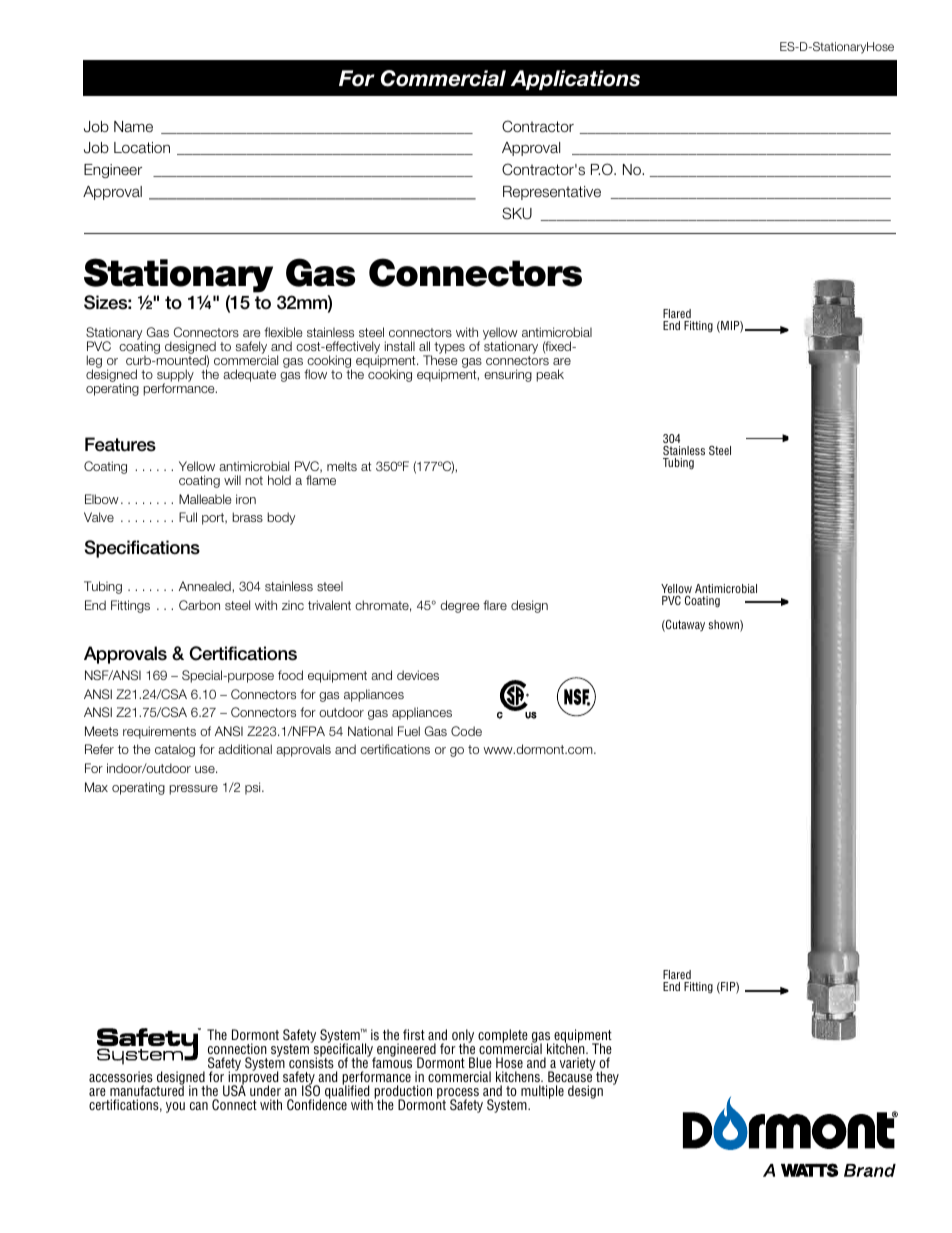  I want to click on degree, so click(460, 606).
